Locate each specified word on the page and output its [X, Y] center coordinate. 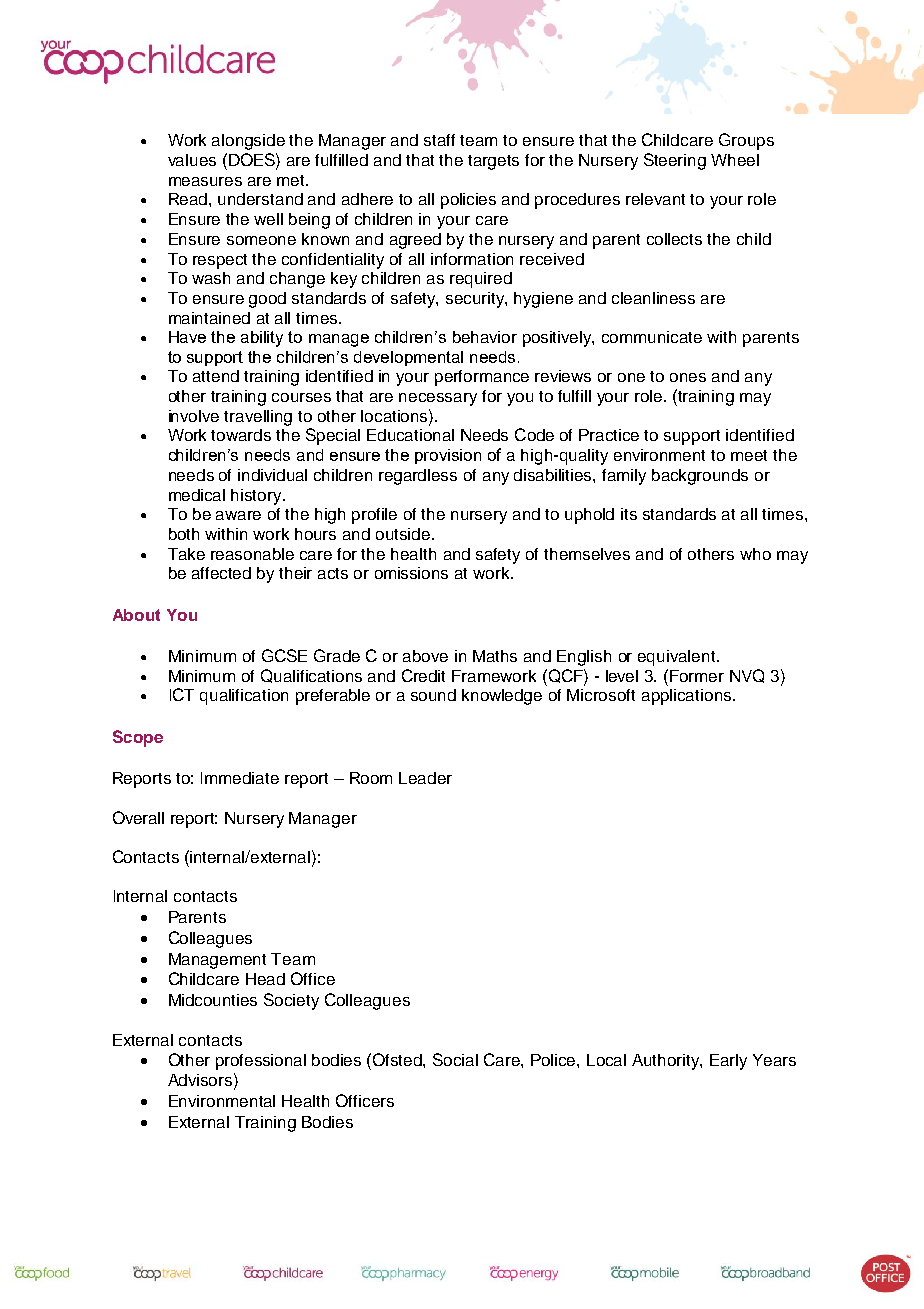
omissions [411, 573]
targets [493, 162]
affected [221, 573]
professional [261, 1062]
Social [455, 1059]
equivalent [678, 658]
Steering [675, 161]
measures [205, 181]
